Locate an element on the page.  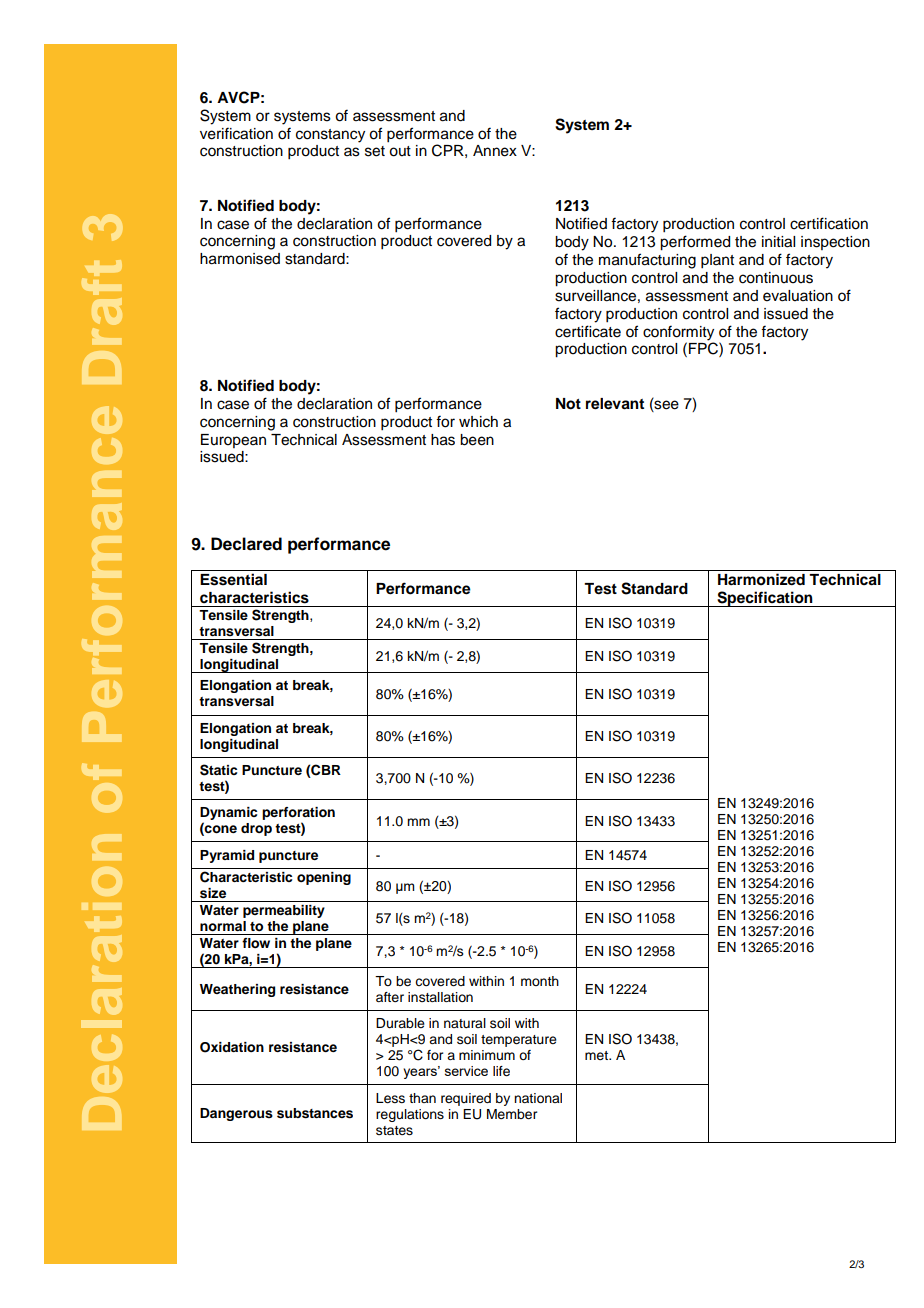
Declared is located at coordinates (246, 544).
